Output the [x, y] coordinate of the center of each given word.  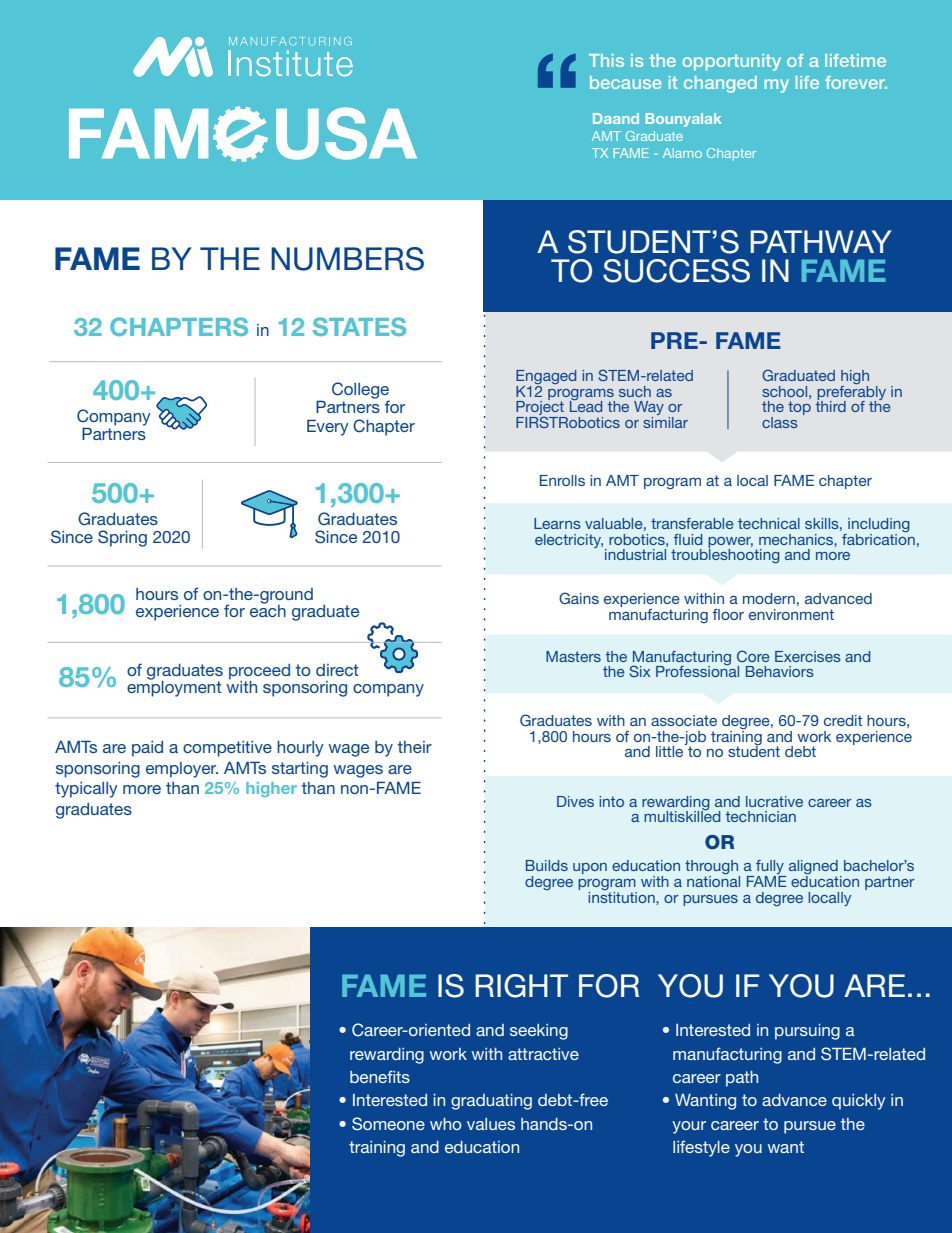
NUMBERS [347, 259]
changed [720, 84]
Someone [388, 1124]
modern [769, 598]
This [606, 60]
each [268, 609]
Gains [579, 598]
